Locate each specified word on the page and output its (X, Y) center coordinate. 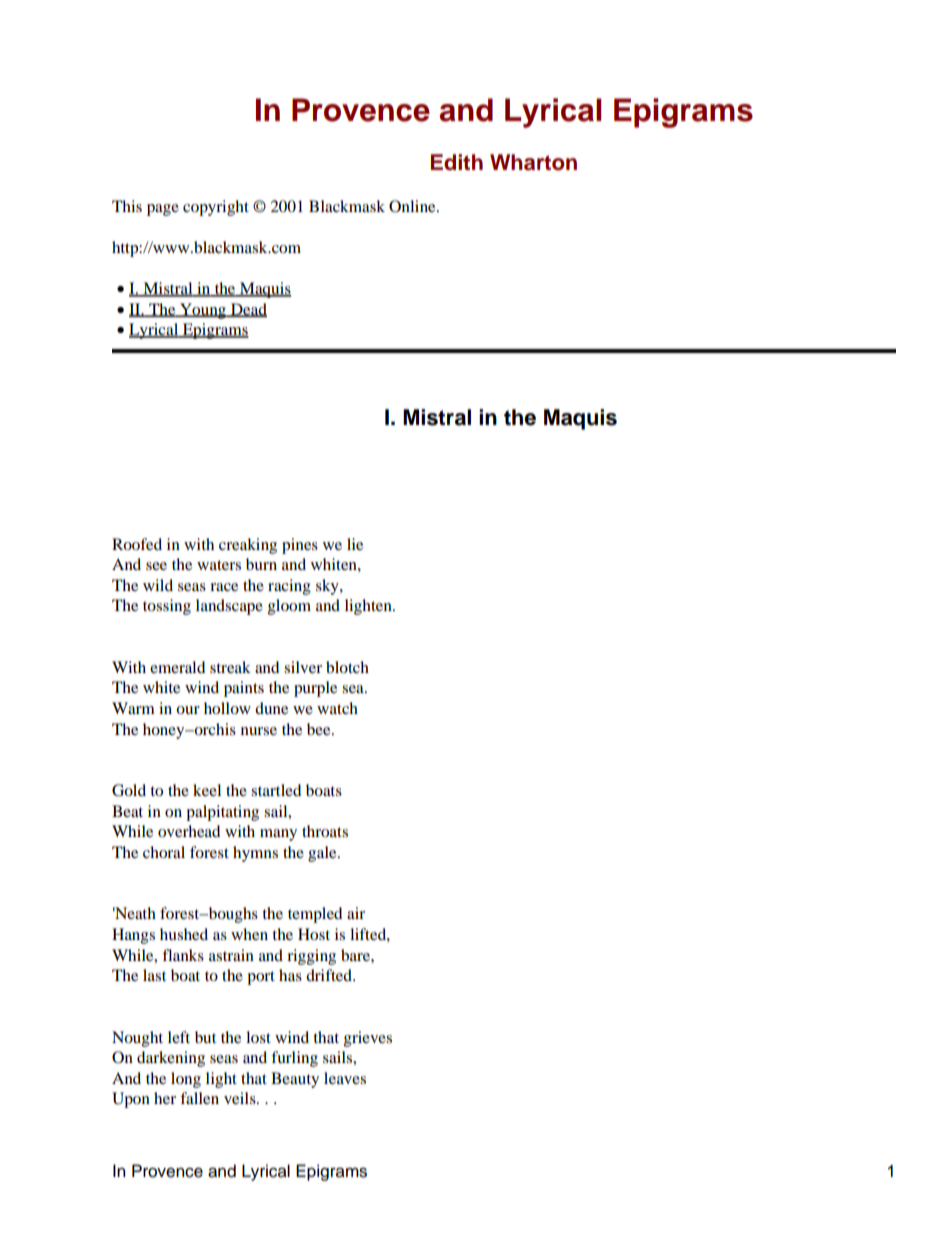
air (356, 913)
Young (203, 311)
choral (164, 852)
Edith (457, 162)
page (163, 210)
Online (413, 206)
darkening (171, 1059)
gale (323, 854)
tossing (167, 607)
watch (337, 708)
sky (328, 587)
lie (355, 544)
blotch (347, 667)
